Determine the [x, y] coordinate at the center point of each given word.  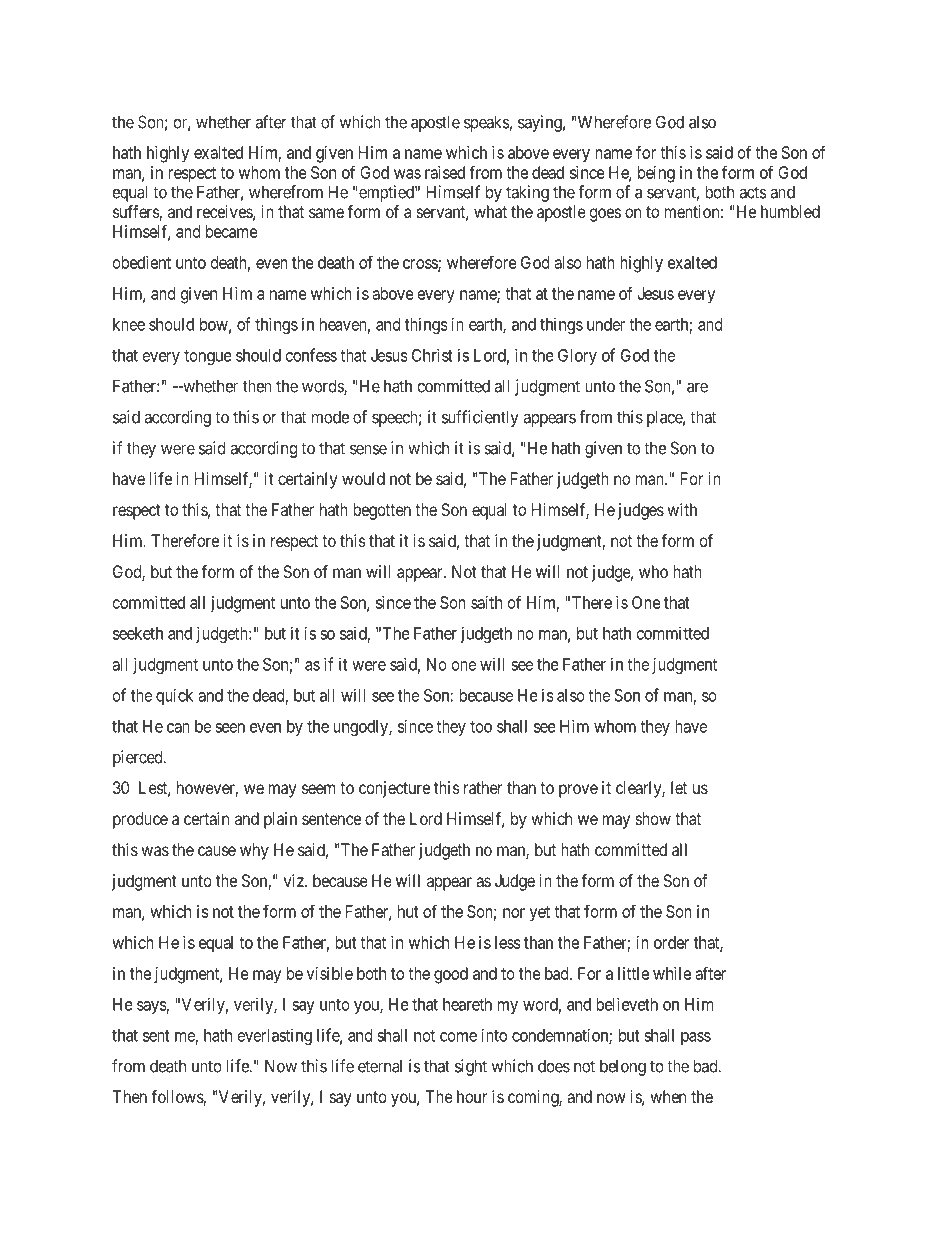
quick [174, 696]
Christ [432, 355]
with [682, 509]
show [653, 818]
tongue [208, 357]
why [254, 851]
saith [486, 602]
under [606, 324]
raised [445, 172]
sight [471, 1067]
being [656, 174]
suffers [136, 213]
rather [483, 787]
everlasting [275, 1036]
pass [696, 1038]
